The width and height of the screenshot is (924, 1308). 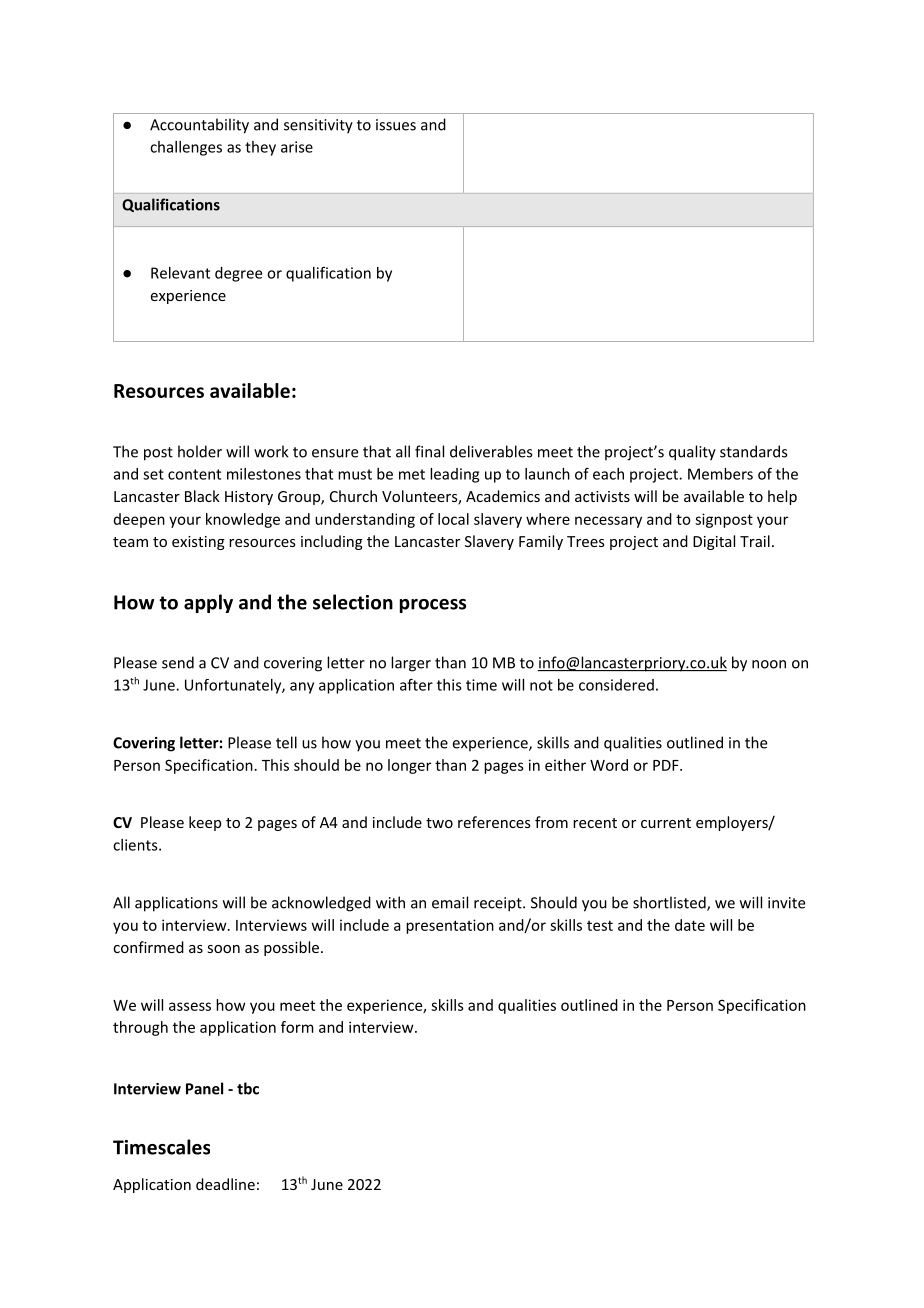 I want to click on standards, so click(x=753, y=451).
